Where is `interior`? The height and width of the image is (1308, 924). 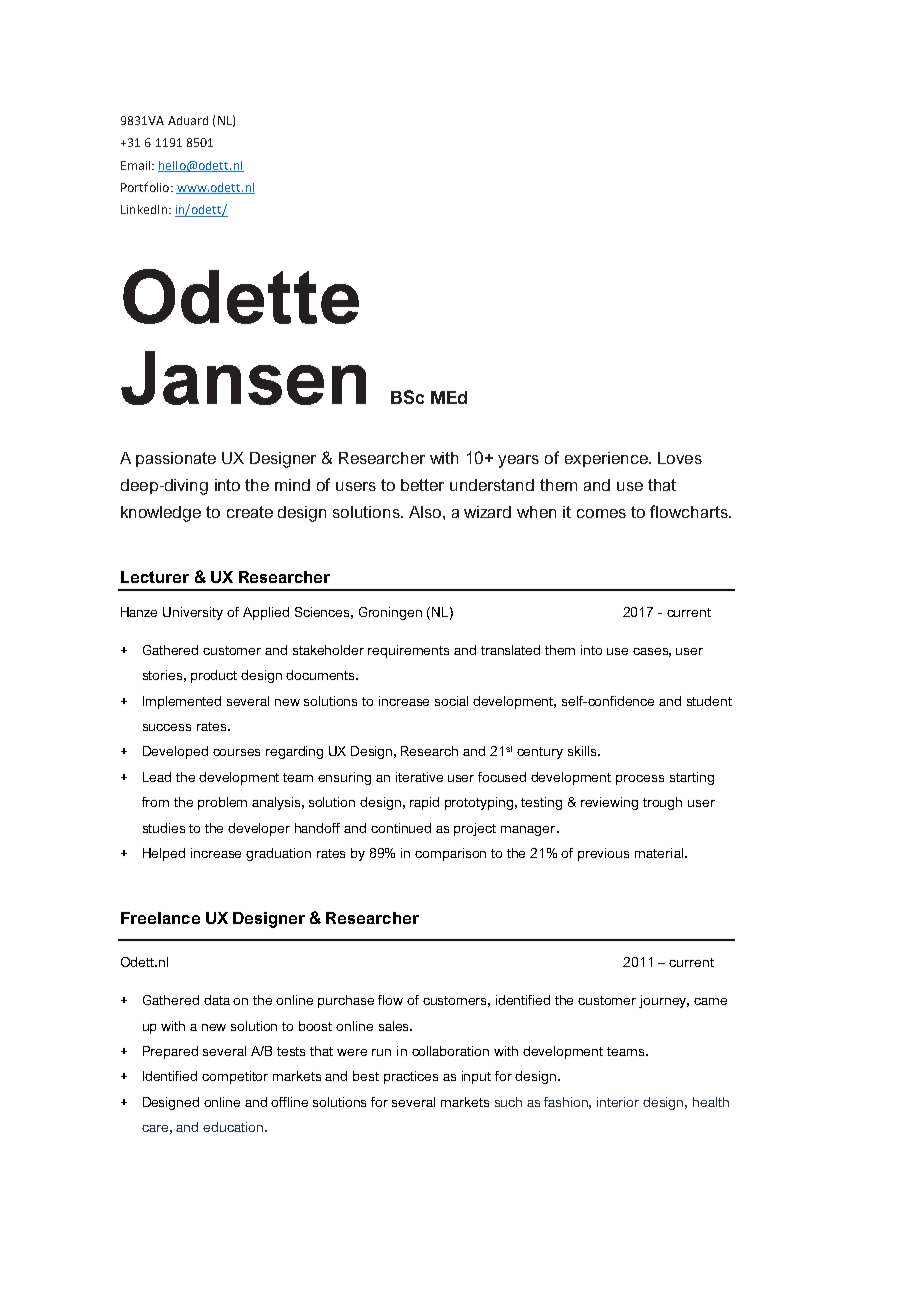
interior is located at coordinates (618, 1102).
